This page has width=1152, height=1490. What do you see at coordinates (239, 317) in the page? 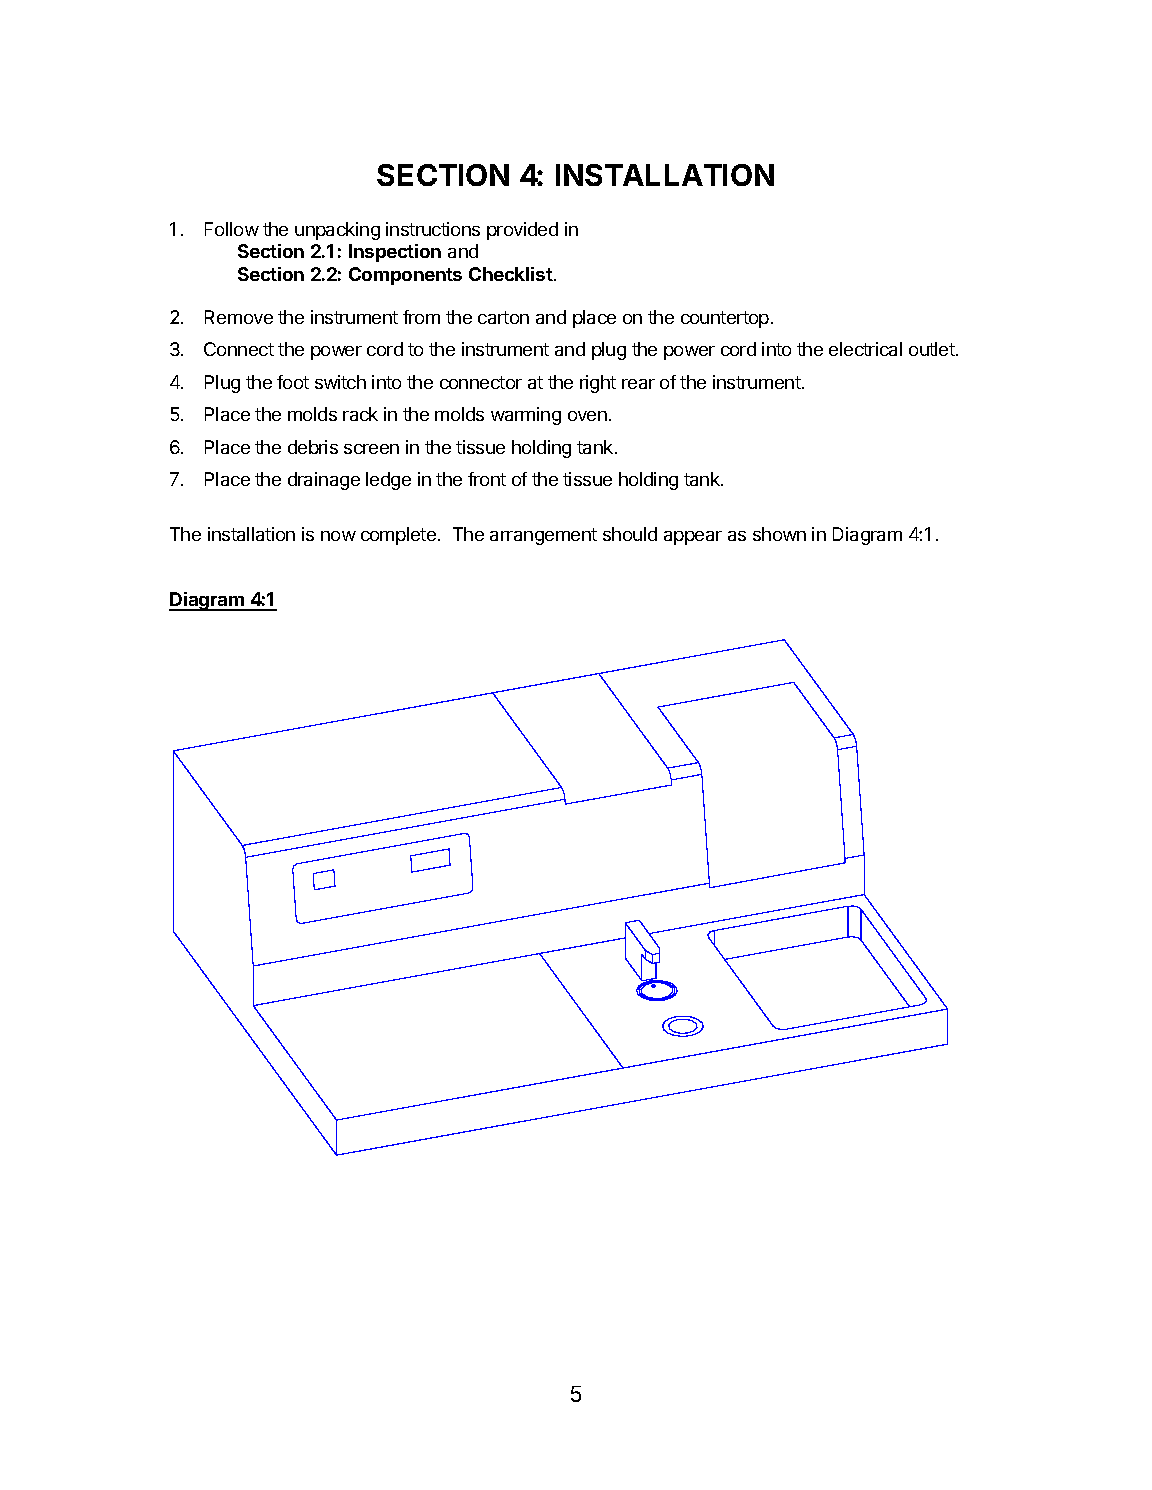
I see `Remove` at bounding box center [239, 317].
